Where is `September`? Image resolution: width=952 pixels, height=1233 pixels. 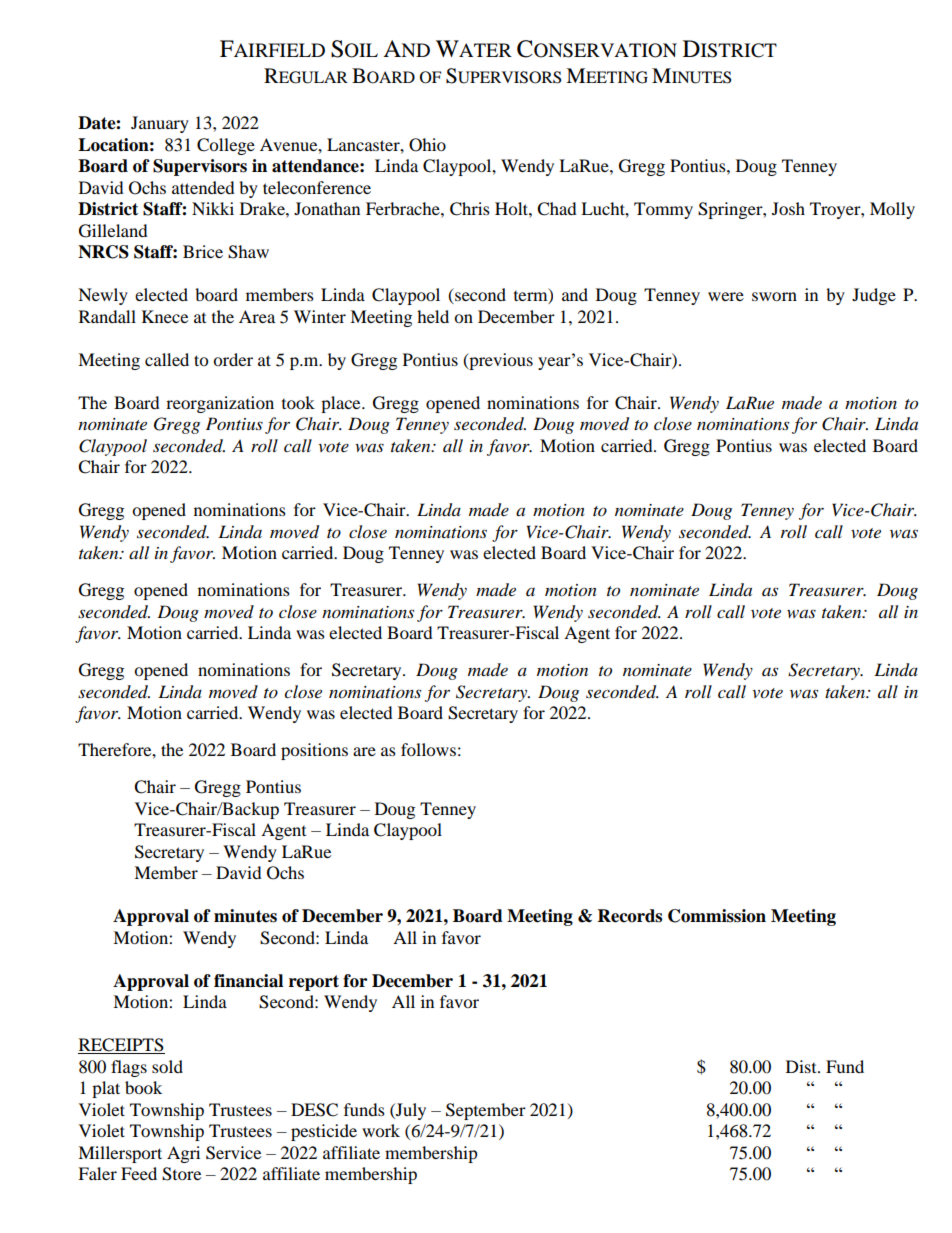
September is located at coordinates (486, 1111).
